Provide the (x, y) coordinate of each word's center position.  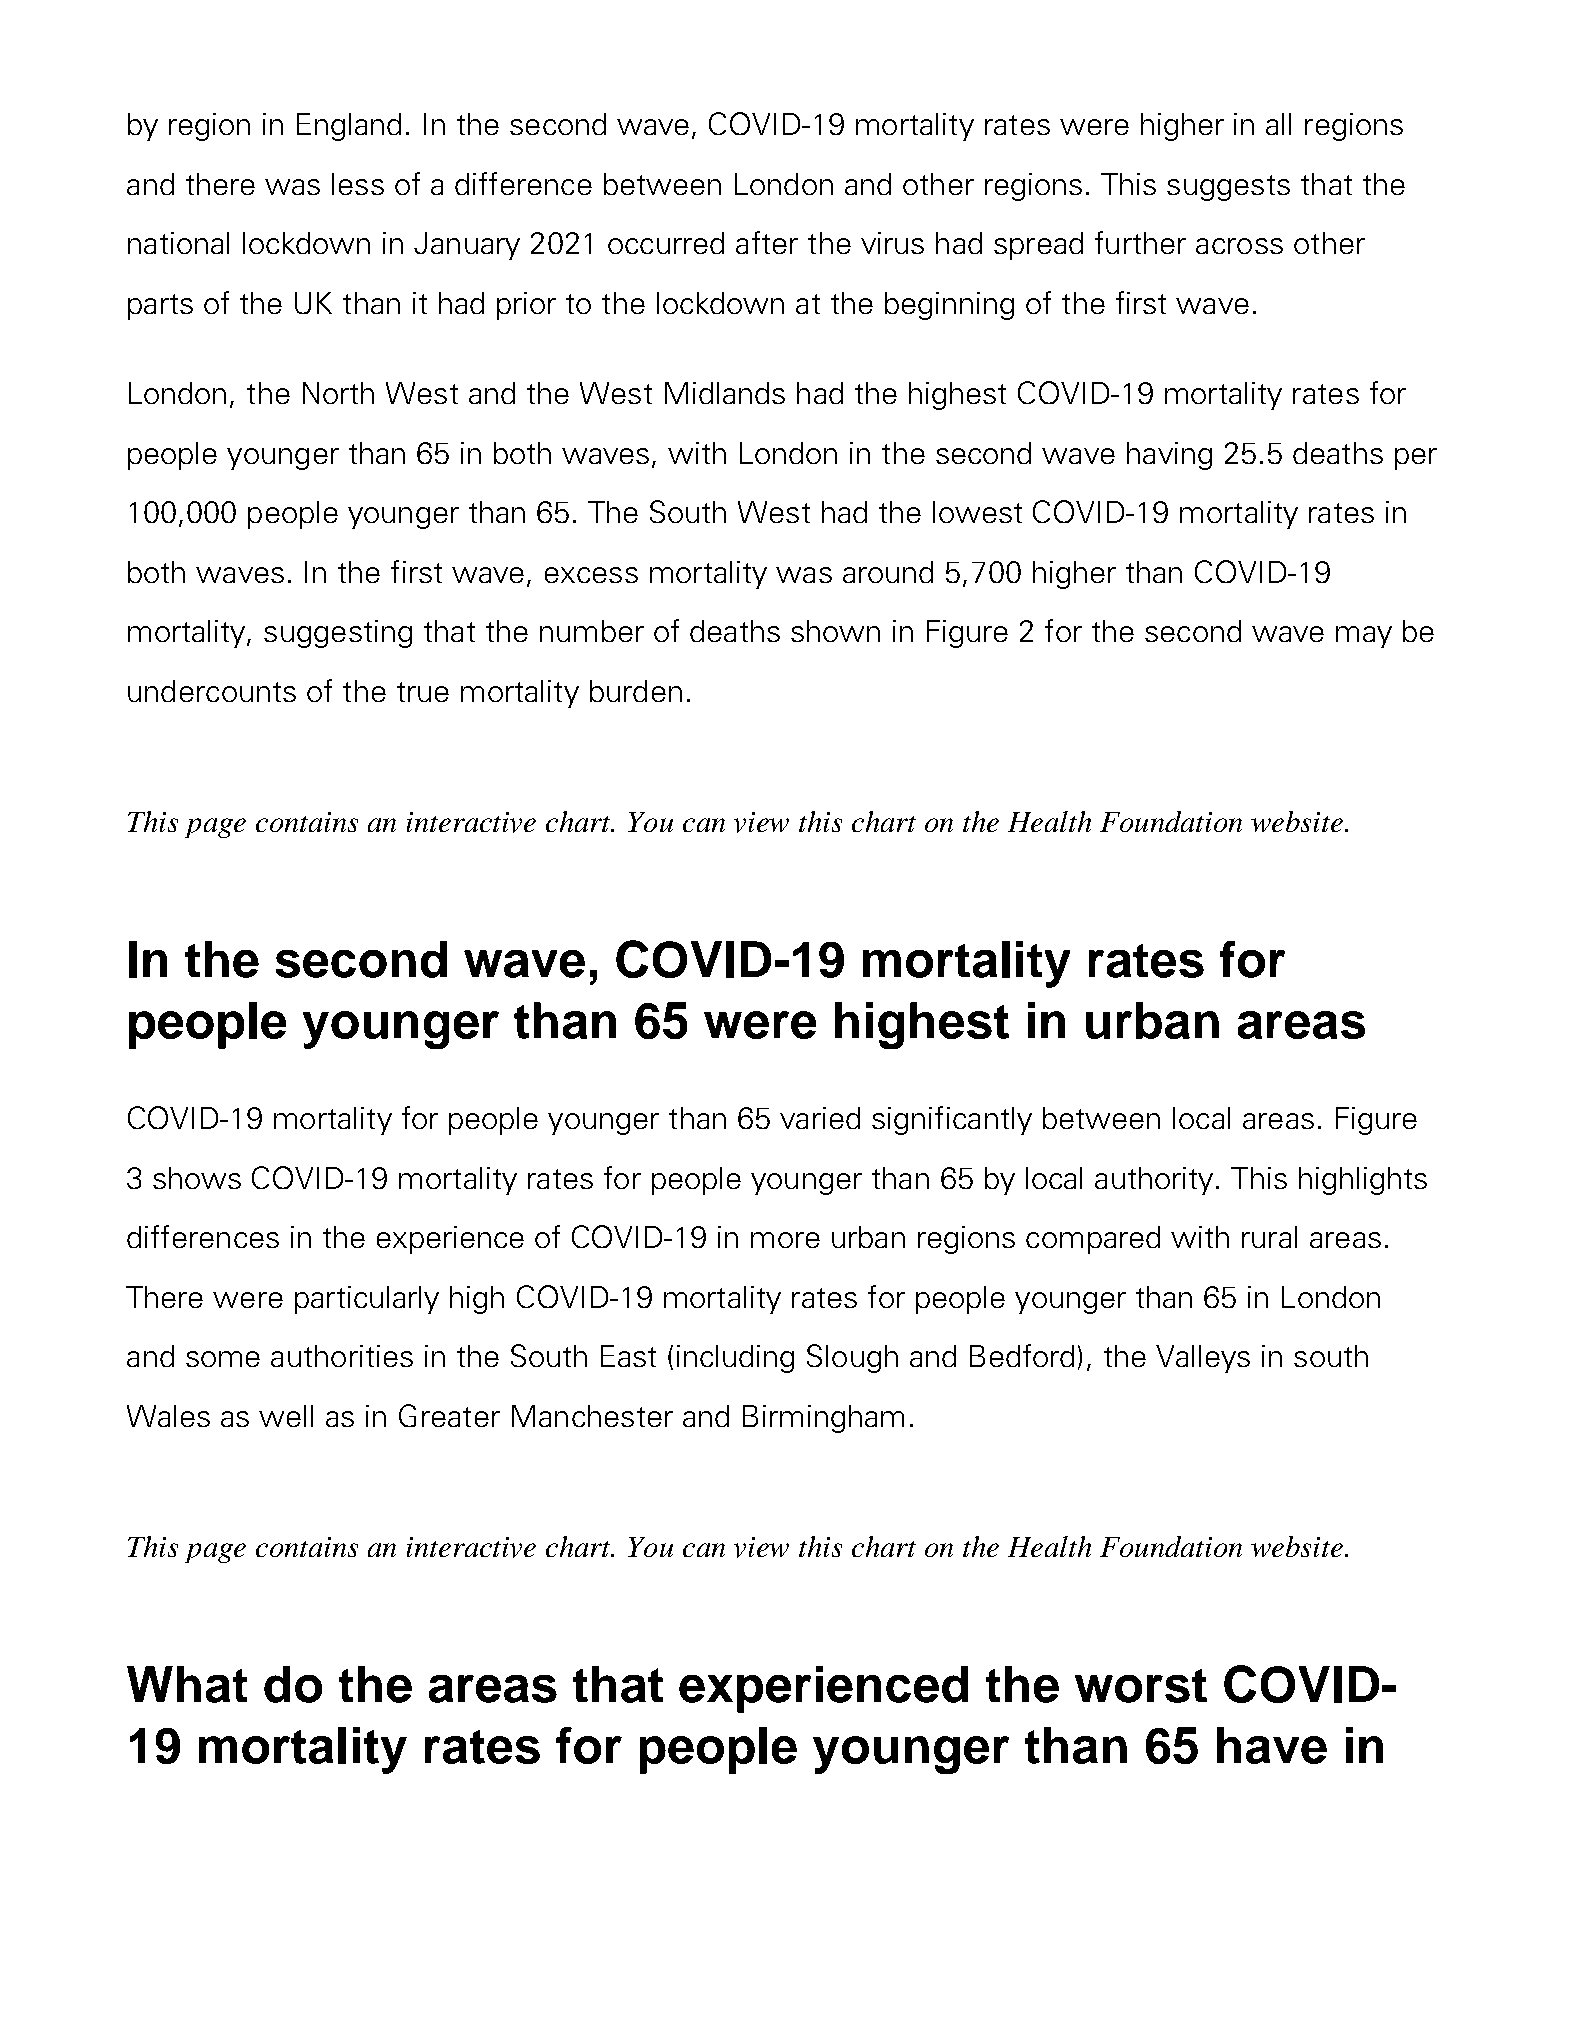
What (187, 1684)
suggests (1228, 188)
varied (820, 1118)
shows (197, 1178)
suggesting (338, 634)
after (767, 242)
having (1169, 456)
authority (1154, 1181)
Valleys (1203, 1359)
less (358, 184)
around (888, 572)
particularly (367, 1300)
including (735, 1359)
